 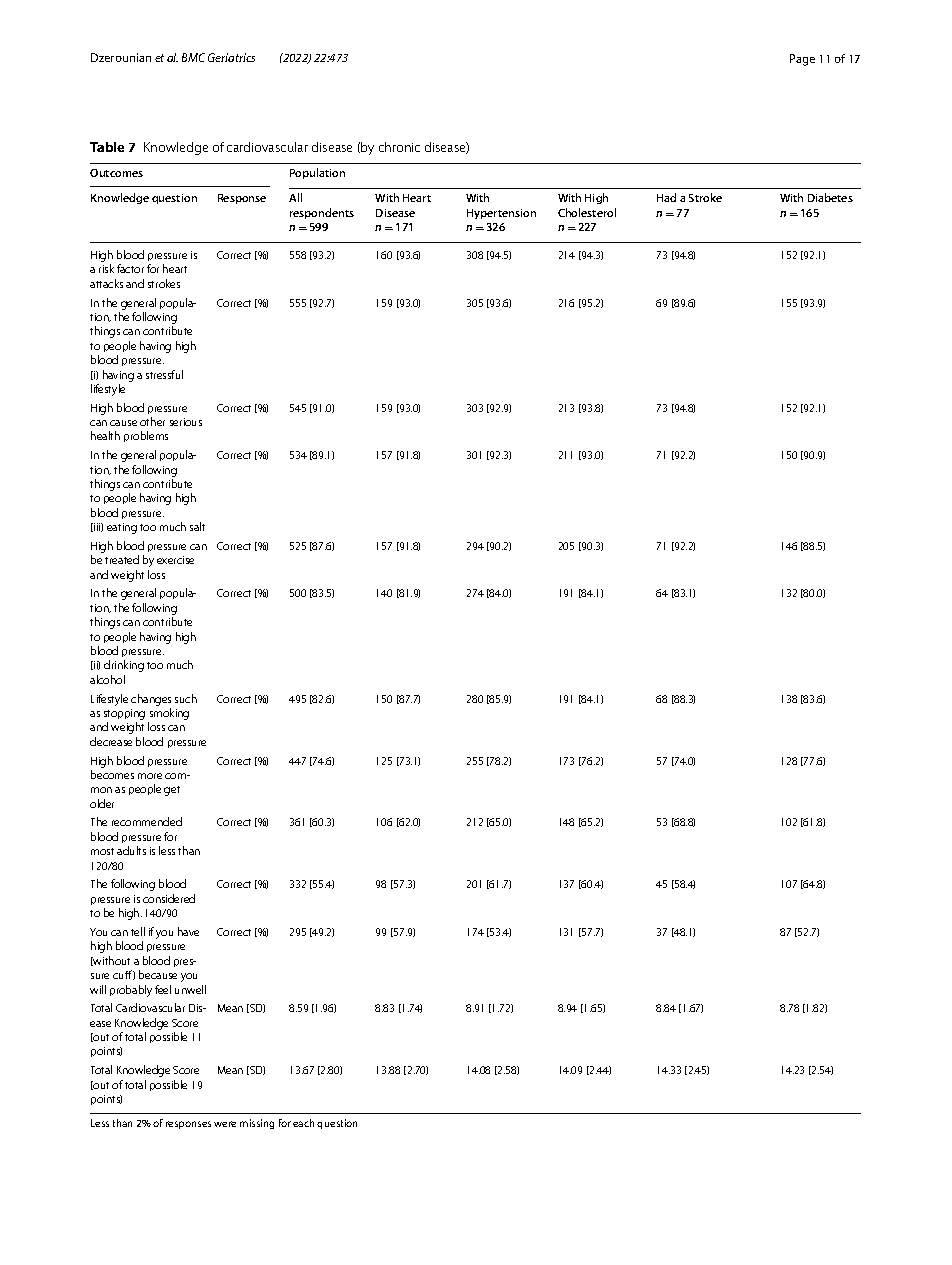 What do you see at coordinates (175, 560) in the document?
I see `exercise` at bounding box center [175, 560].
